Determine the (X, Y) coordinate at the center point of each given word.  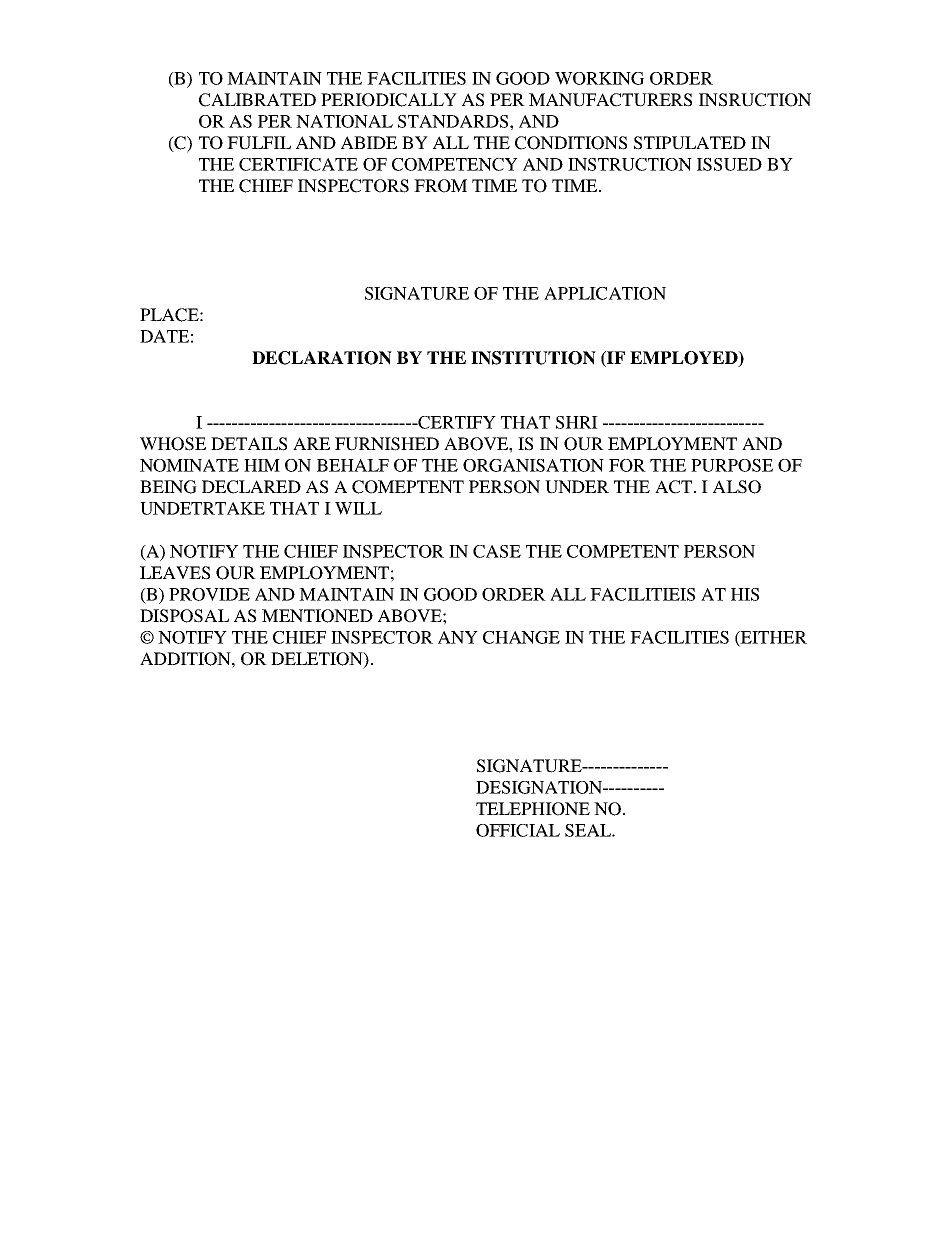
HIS (745, 594)
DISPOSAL (184, 616)
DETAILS (249, 444)
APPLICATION (605, 293)
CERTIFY (456, 422)
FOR (627, 465)
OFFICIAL (518, 830)
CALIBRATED (257, 100)
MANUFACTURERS (610, 100)
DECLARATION (322, 358)
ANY (458, 637)
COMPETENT (623, 551)
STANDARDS (454, 121)
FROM (440, 186)
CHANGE (521, 637)
